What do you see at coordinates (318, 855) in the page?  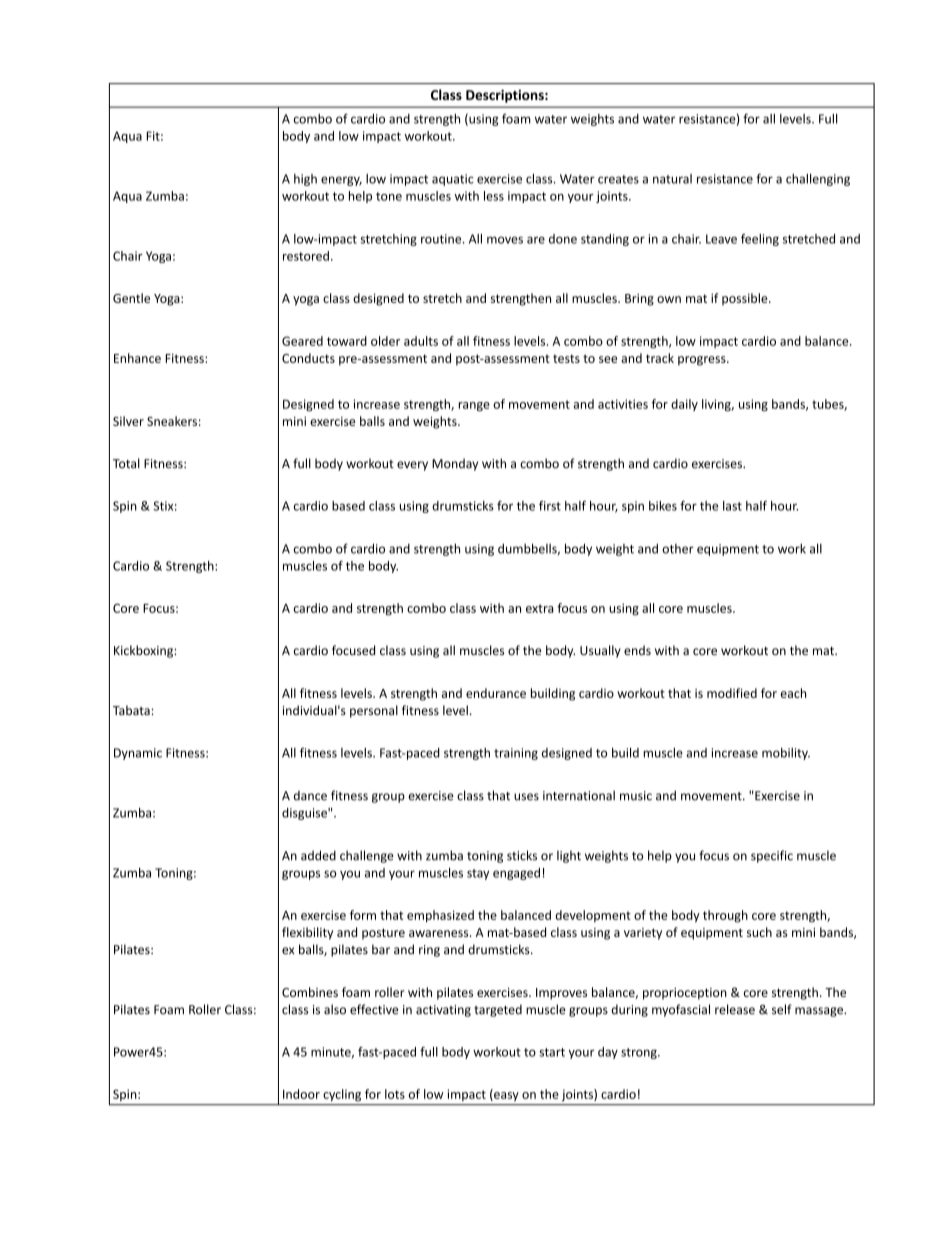 I see `added` at bounding box center [318, 855].
